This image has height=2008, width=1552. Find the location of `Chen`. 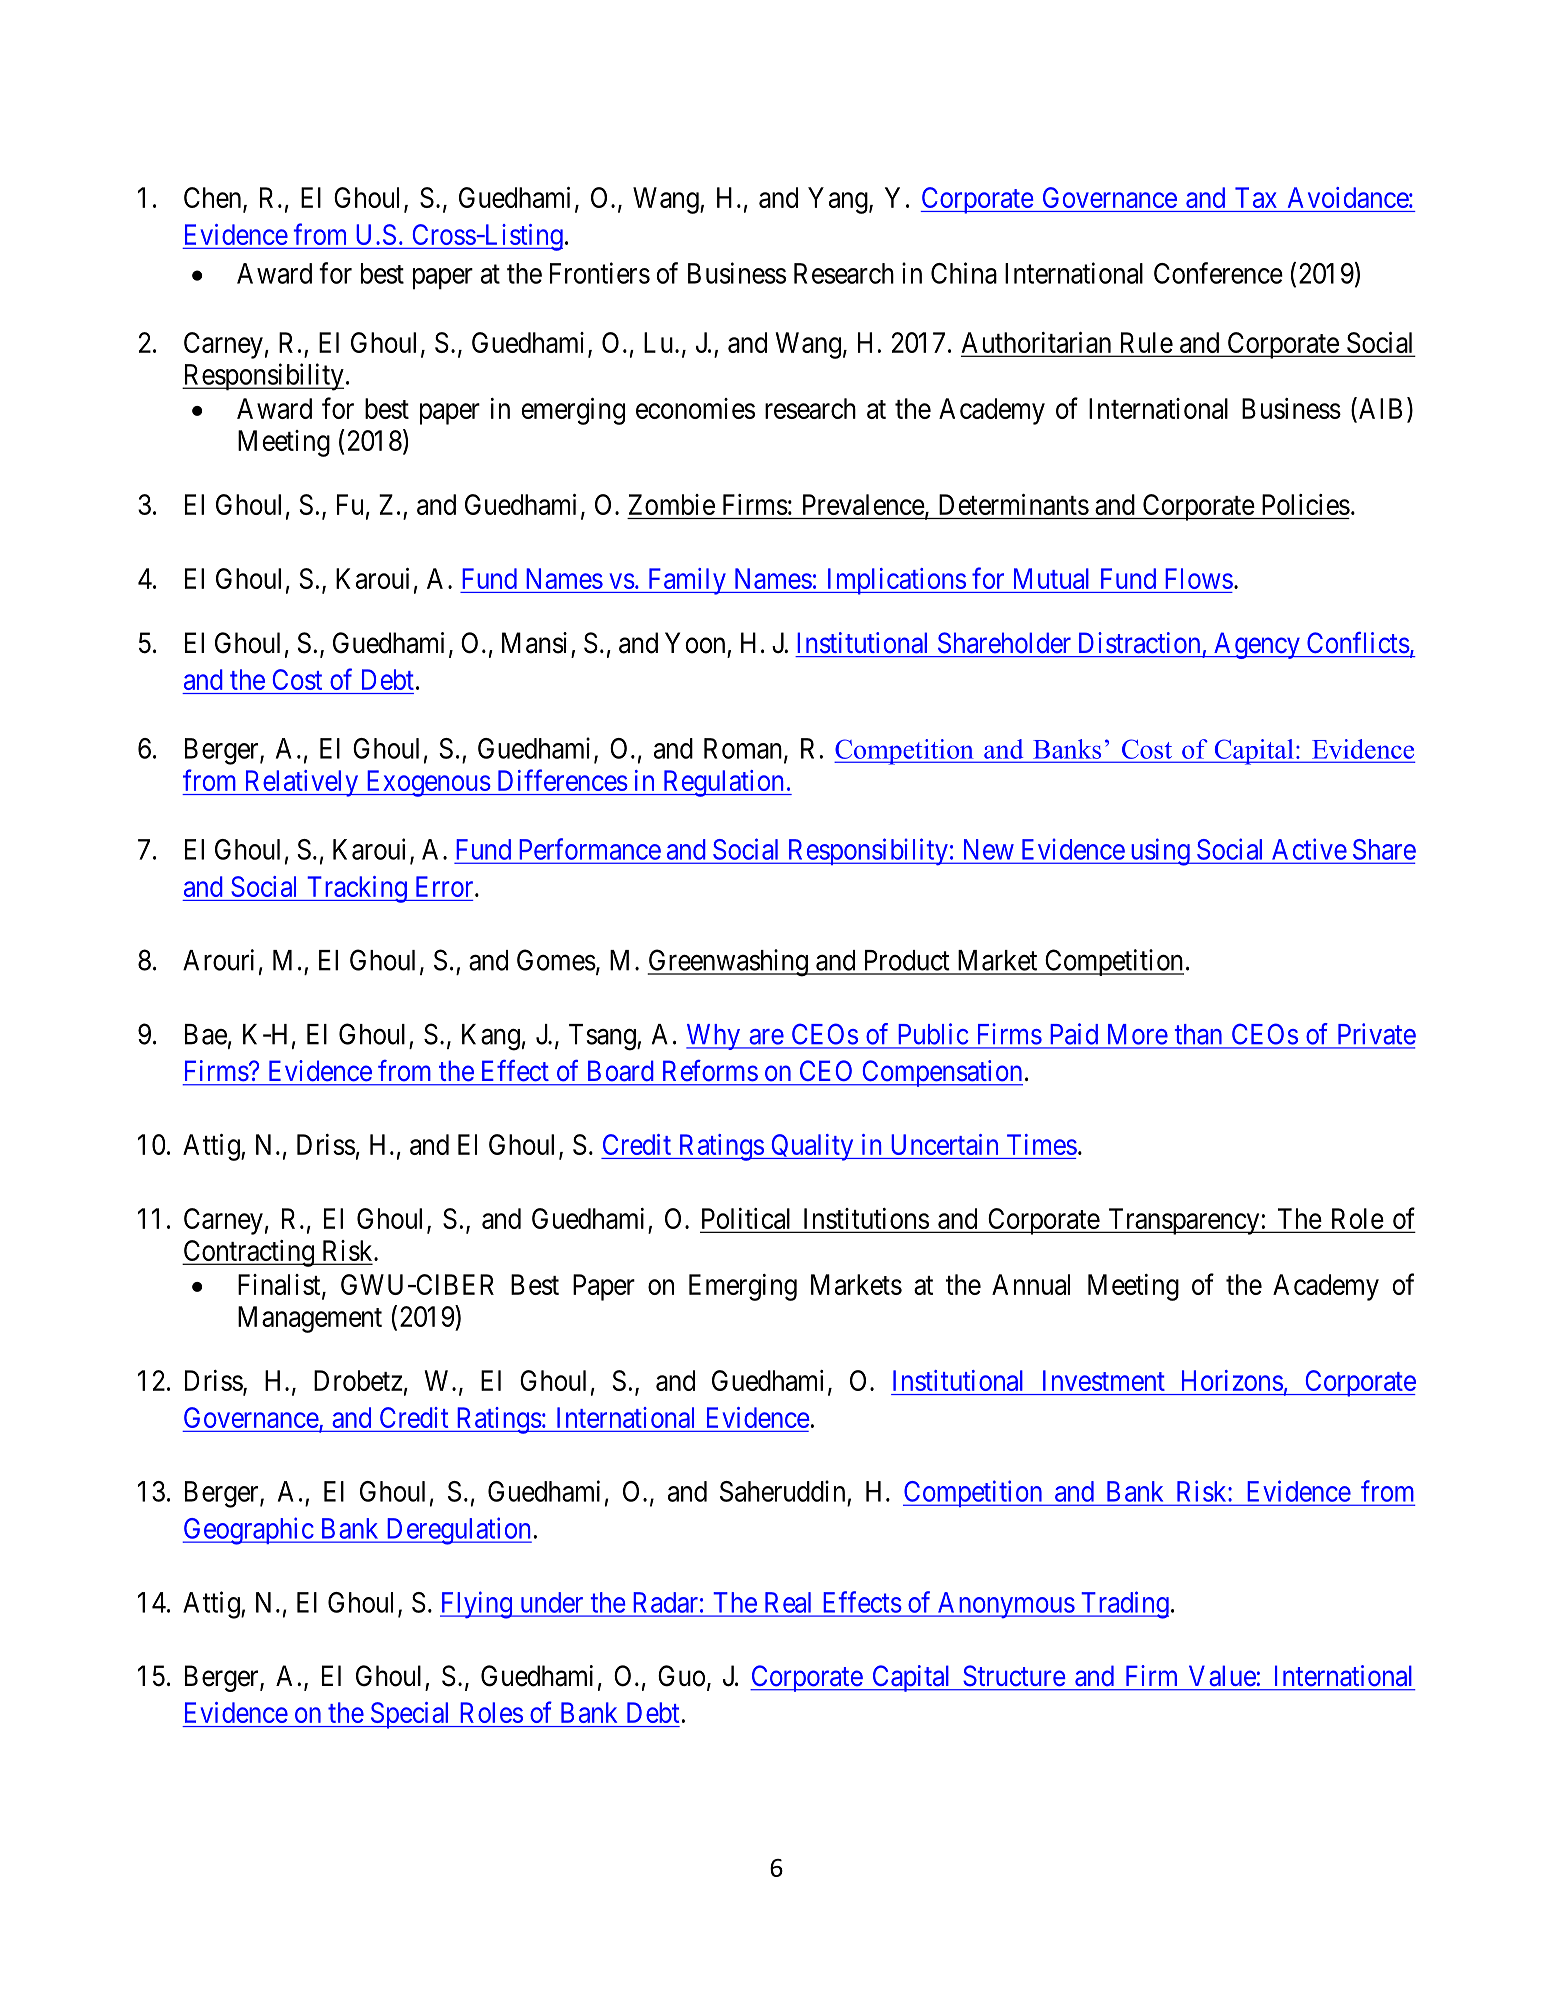

Chen is located at coordinates (214, 199).
